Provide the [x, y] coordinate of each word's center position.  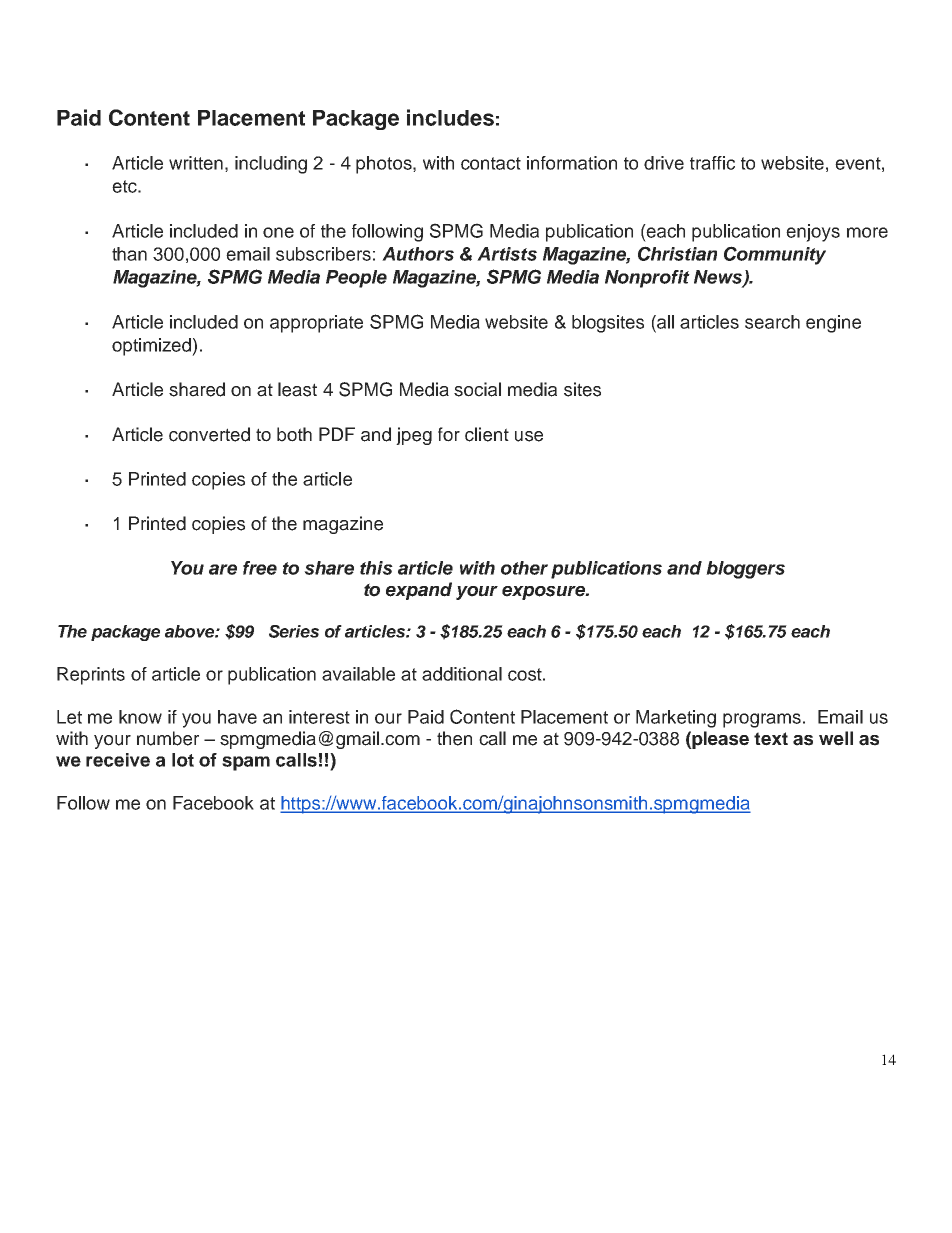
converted [209, 434]
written [196, 163]
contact [491, 163]
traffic [712, 163]
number [168, 738]
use [529, 436]
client [487, 434]
